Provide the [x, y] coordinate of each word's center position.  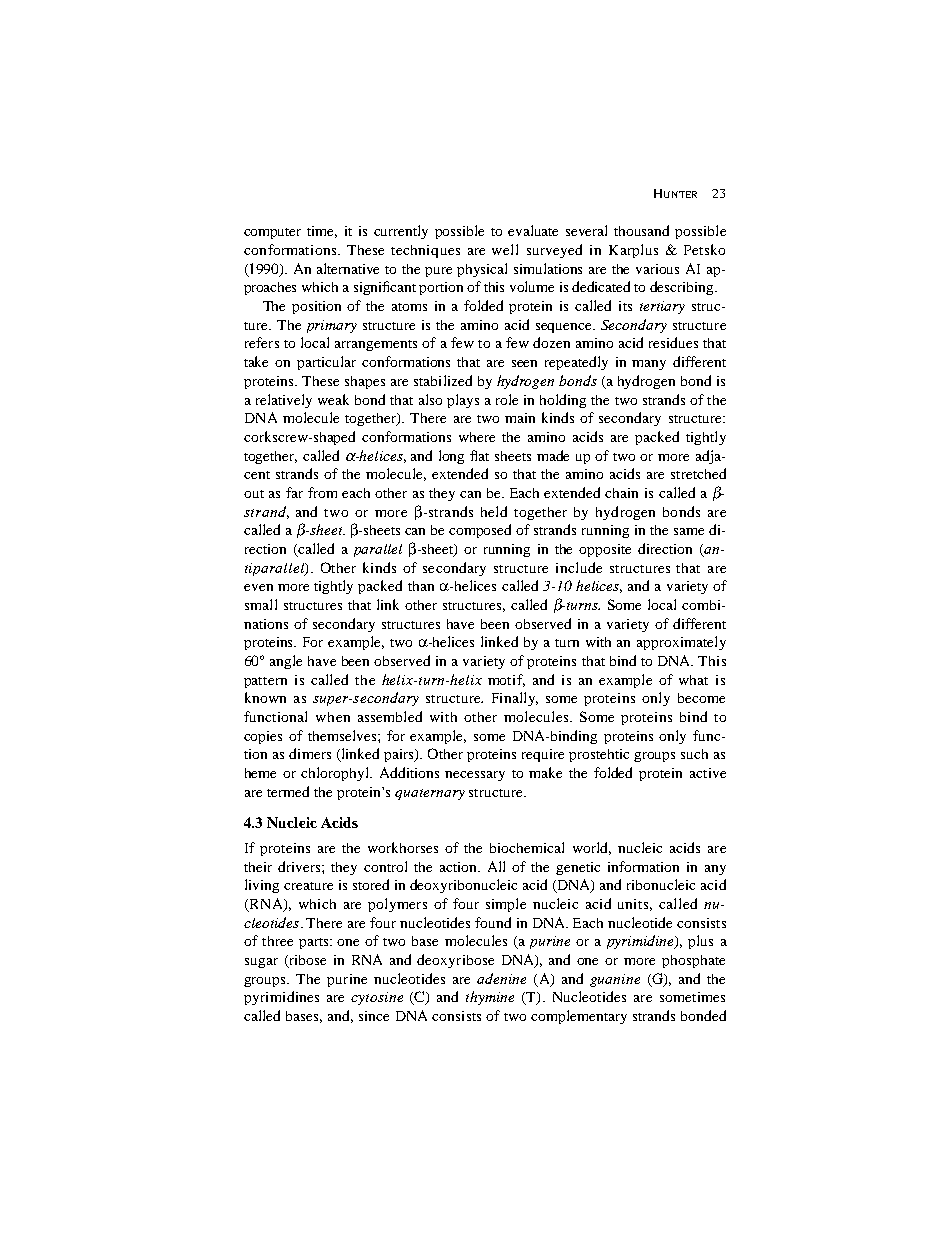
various [657, 269]
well [505, 249]
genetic [578, 868]
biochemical [527, 847]
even [258, 587]
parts [315, 943]
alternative [348, 268]
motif [506, 680]
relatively [284, 401]
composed [480, 531]
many [649, 365]
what [693, 680]
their [258, 867]
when [333, 717]
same [689, 531]
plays [463, 401]
